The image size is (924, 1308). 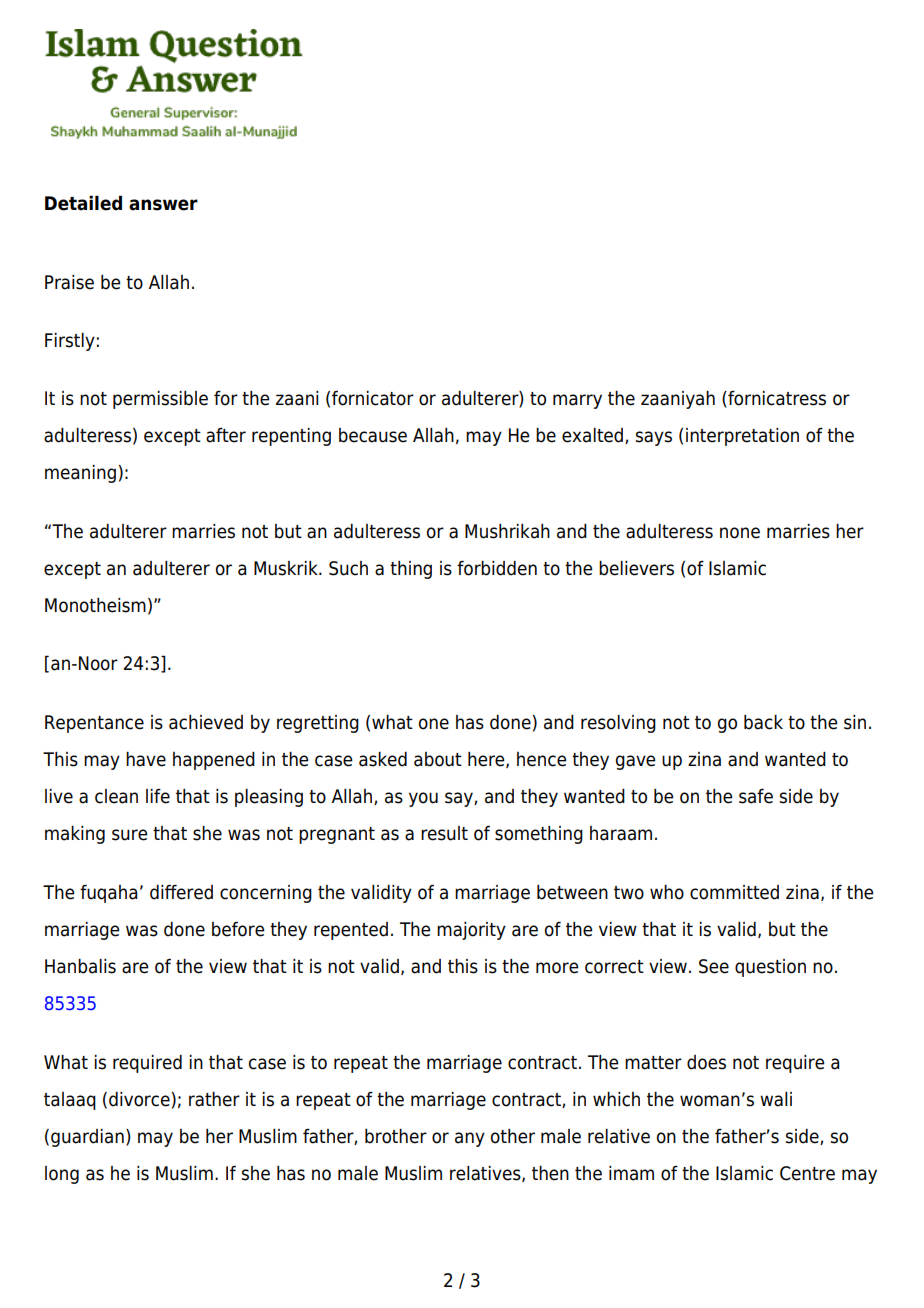 I want to click on marry, so click(x=577, y=401).
